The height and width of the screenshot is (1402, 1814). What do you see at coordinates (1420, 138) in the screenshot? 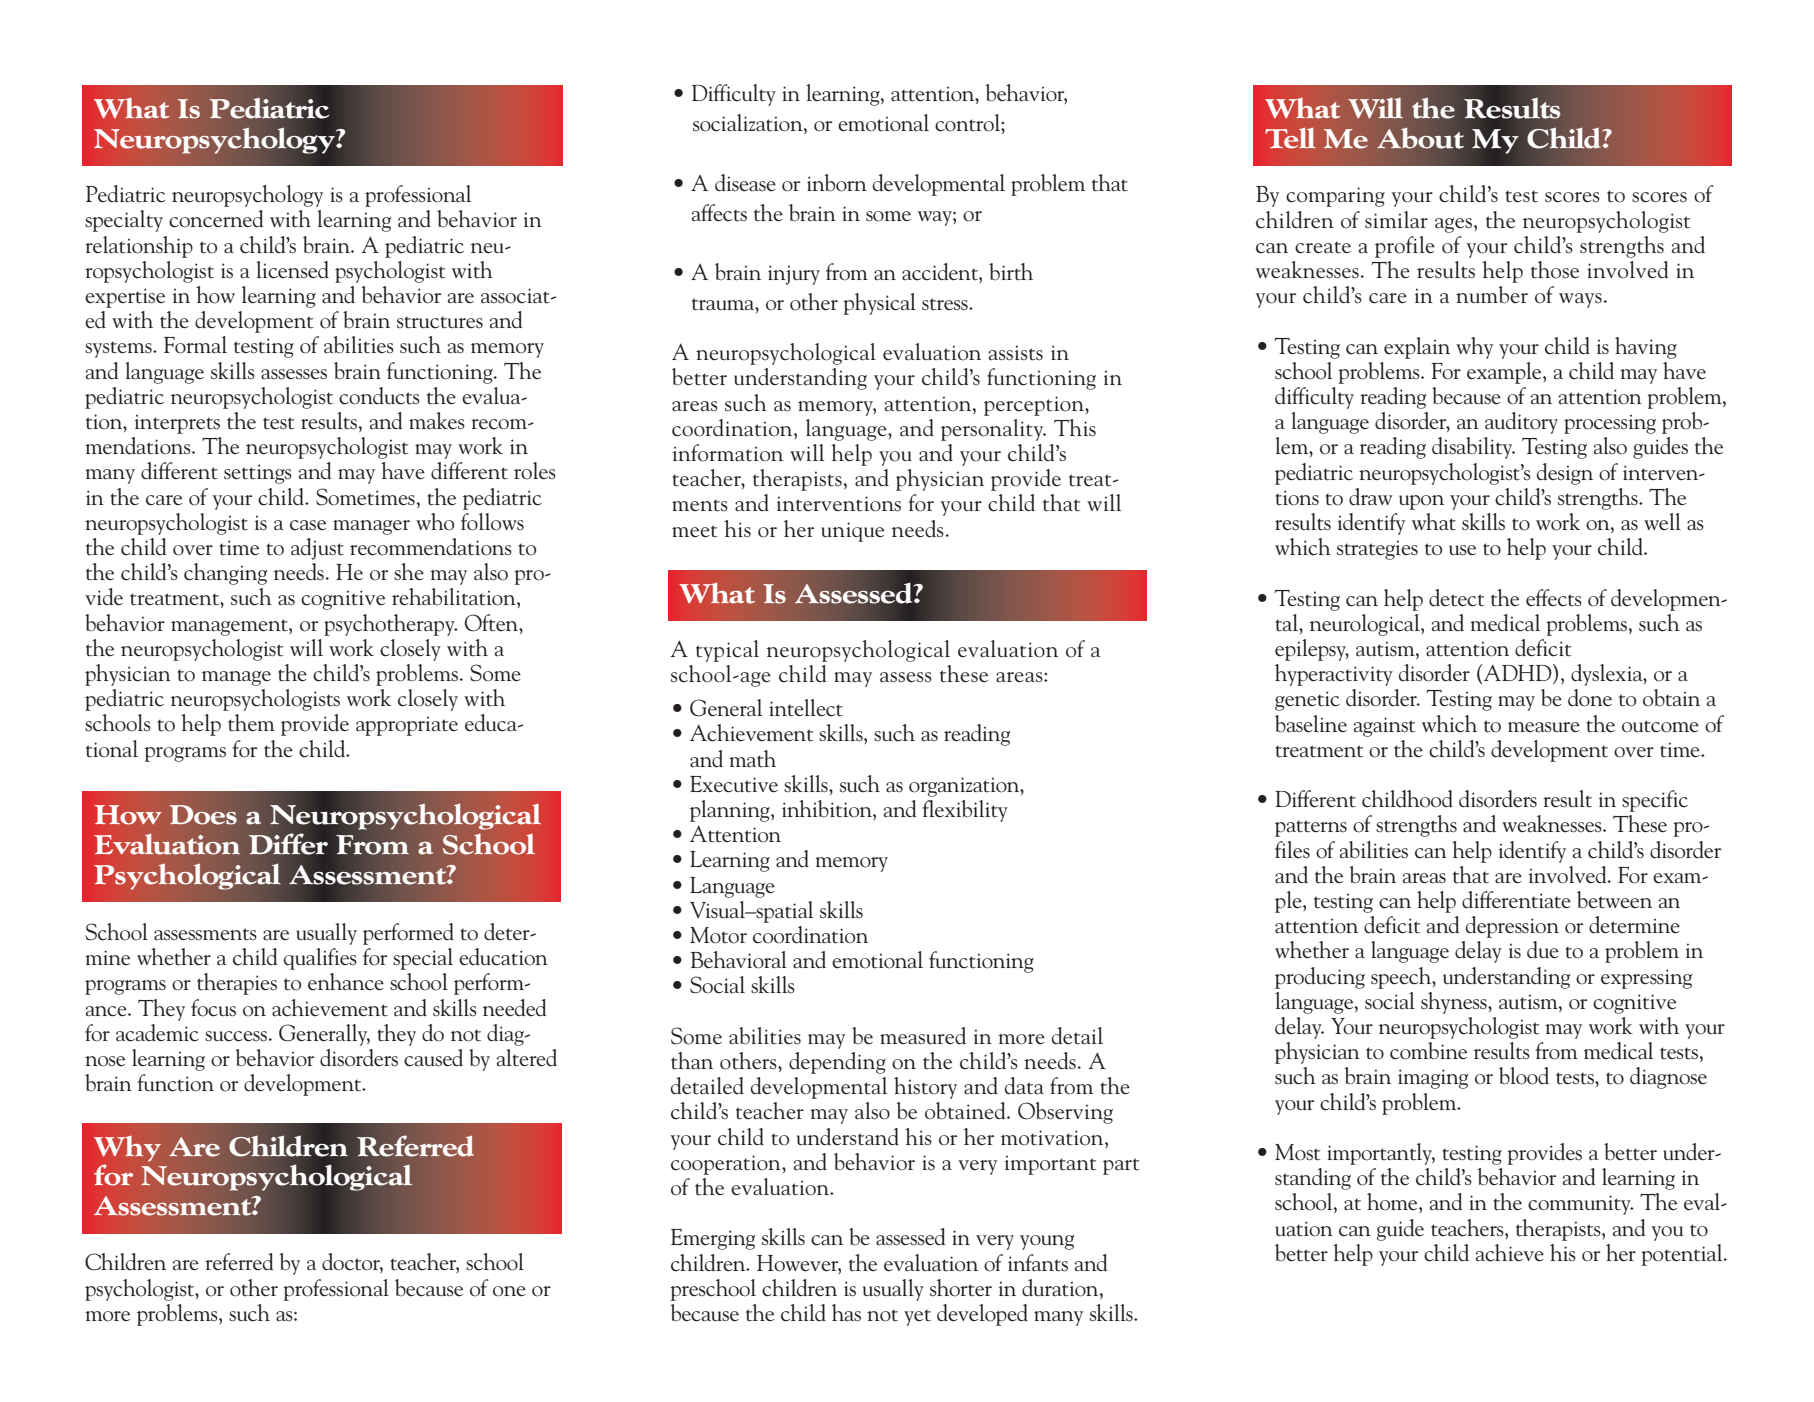
I see `About` at bounding box center [1420, 138].
